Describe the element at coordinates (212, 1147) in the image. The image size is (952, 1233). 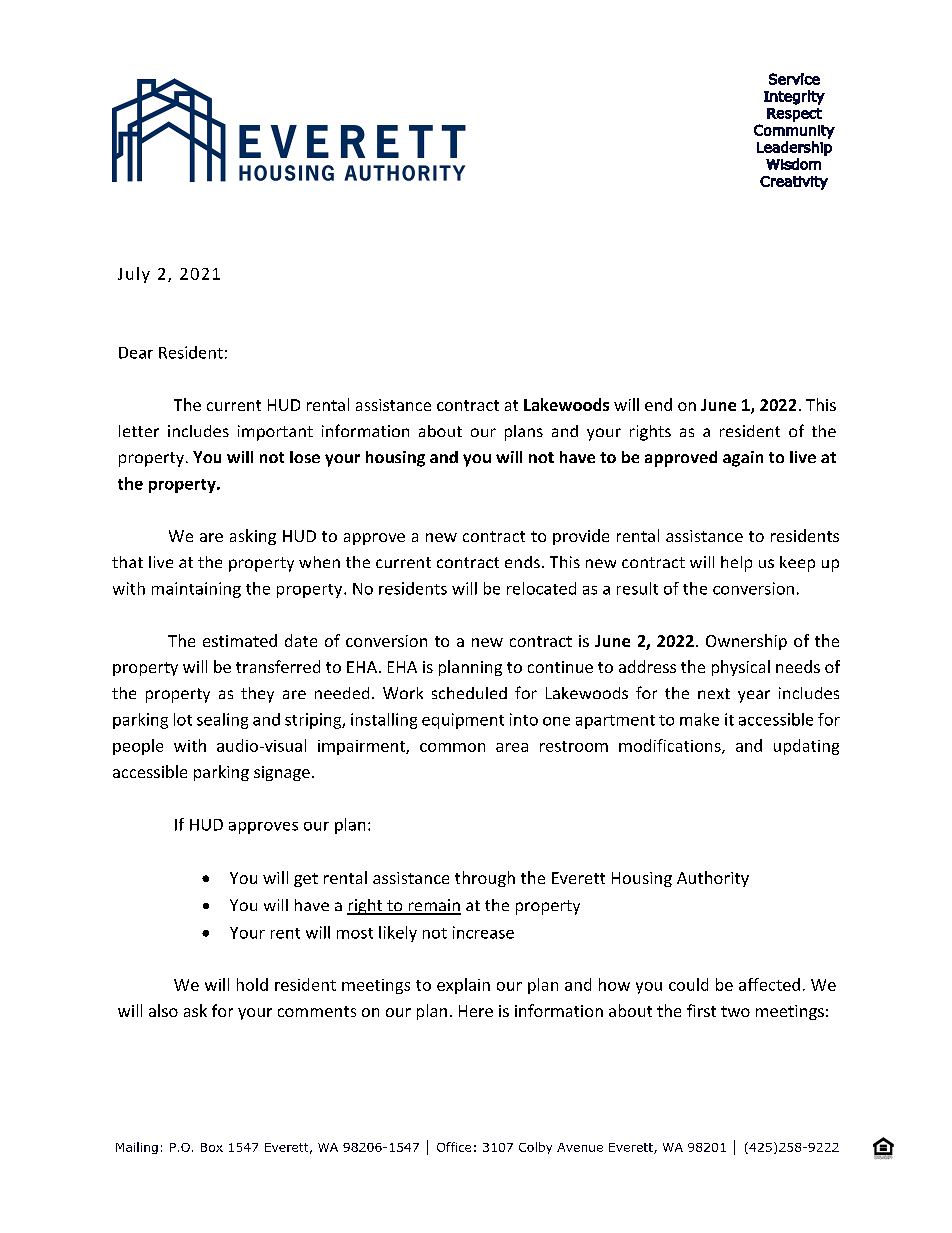
I see `Box` at that location.
